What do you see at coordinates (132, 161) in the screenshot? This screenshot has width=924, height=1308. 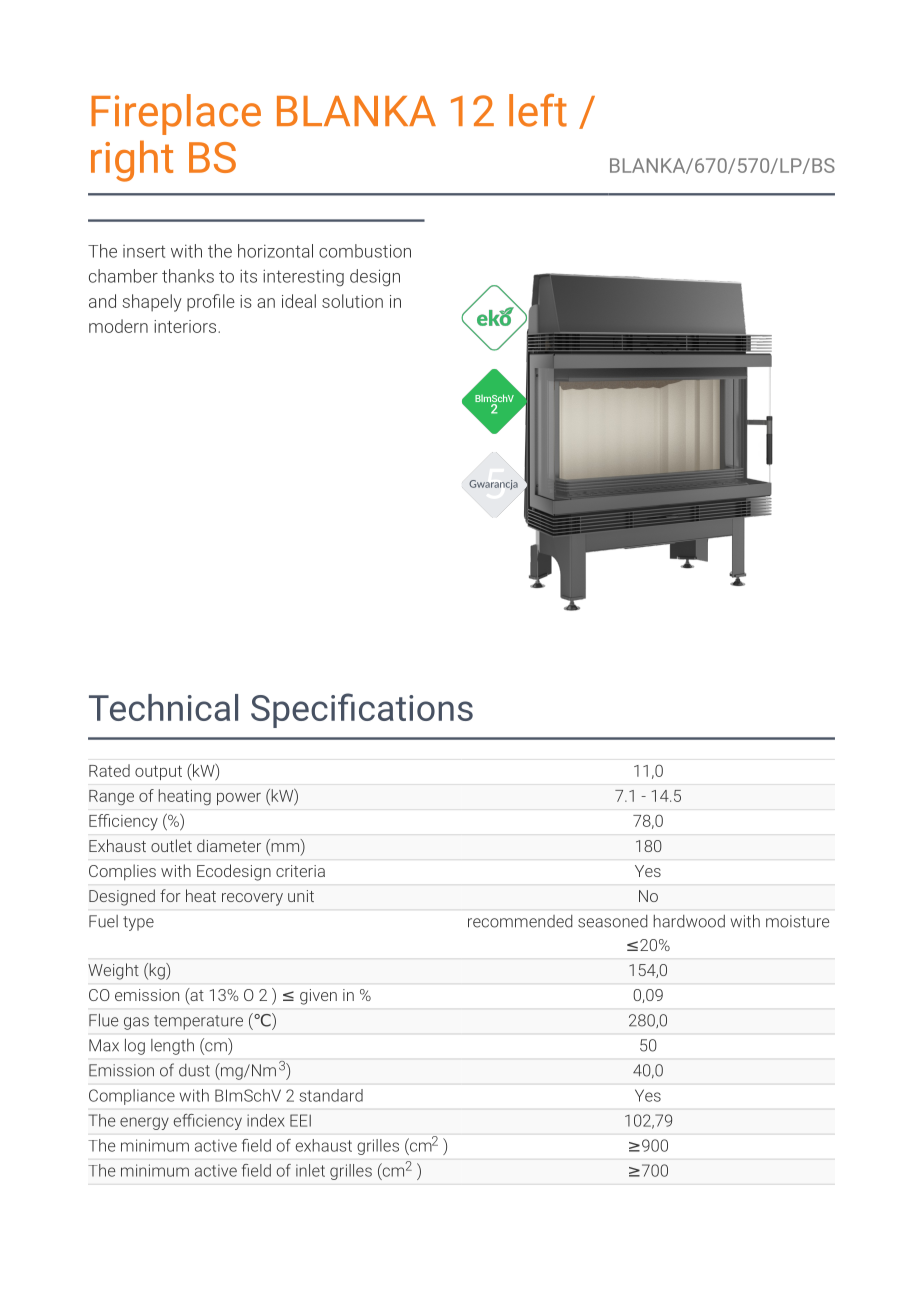 I see `right` at bounding box center [132, 161].
